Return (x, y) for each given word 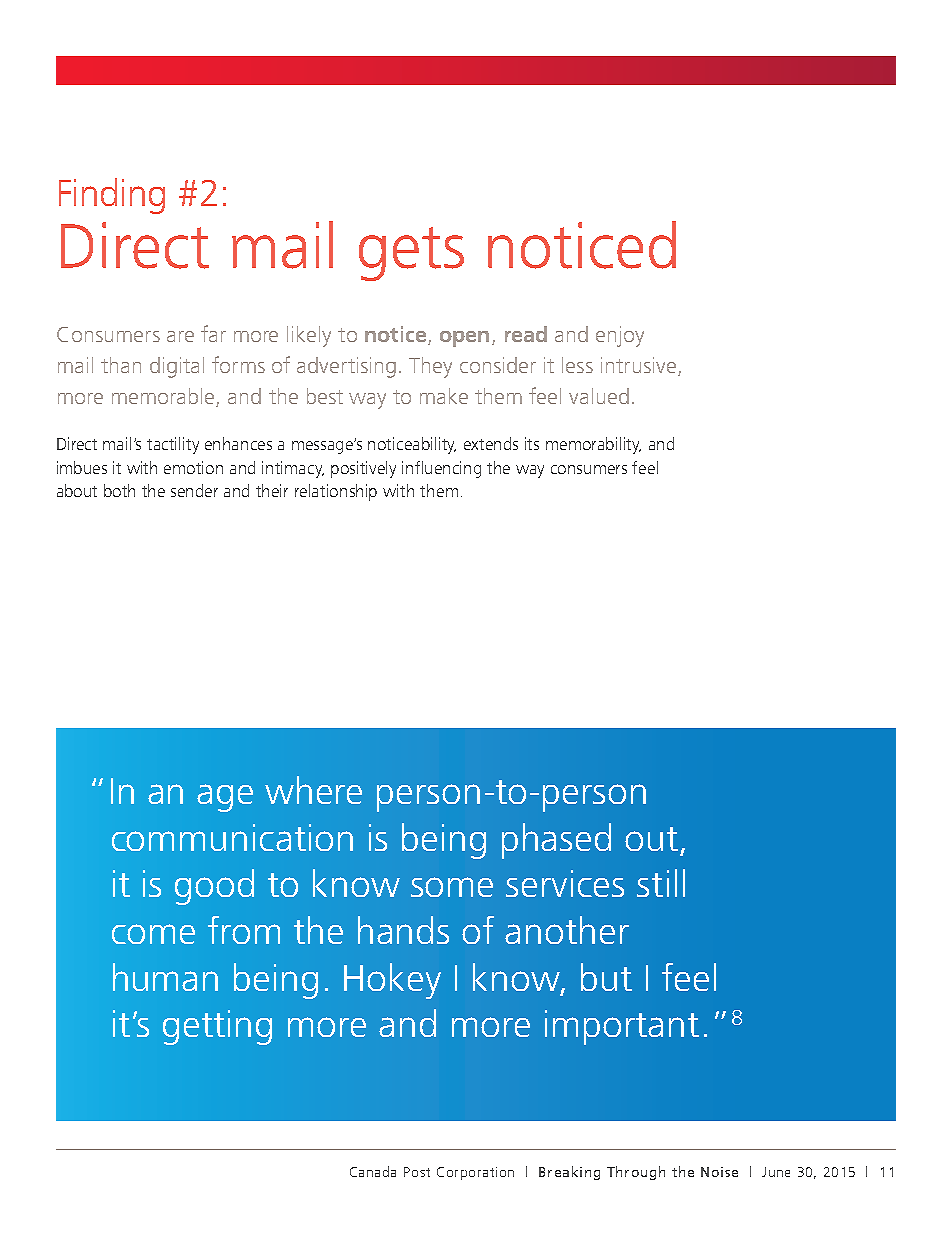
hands (403, 930)
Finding (112, 196)
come (153, 934)
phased (556, 841)
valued (599, 396)
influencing (441, 469)
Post (417, 1172)
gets (411, 254)
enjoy (620, 336)
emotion (193, 467)
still (661, 883)
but (606, 977)
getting (217, 1027)
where (313, 790)
